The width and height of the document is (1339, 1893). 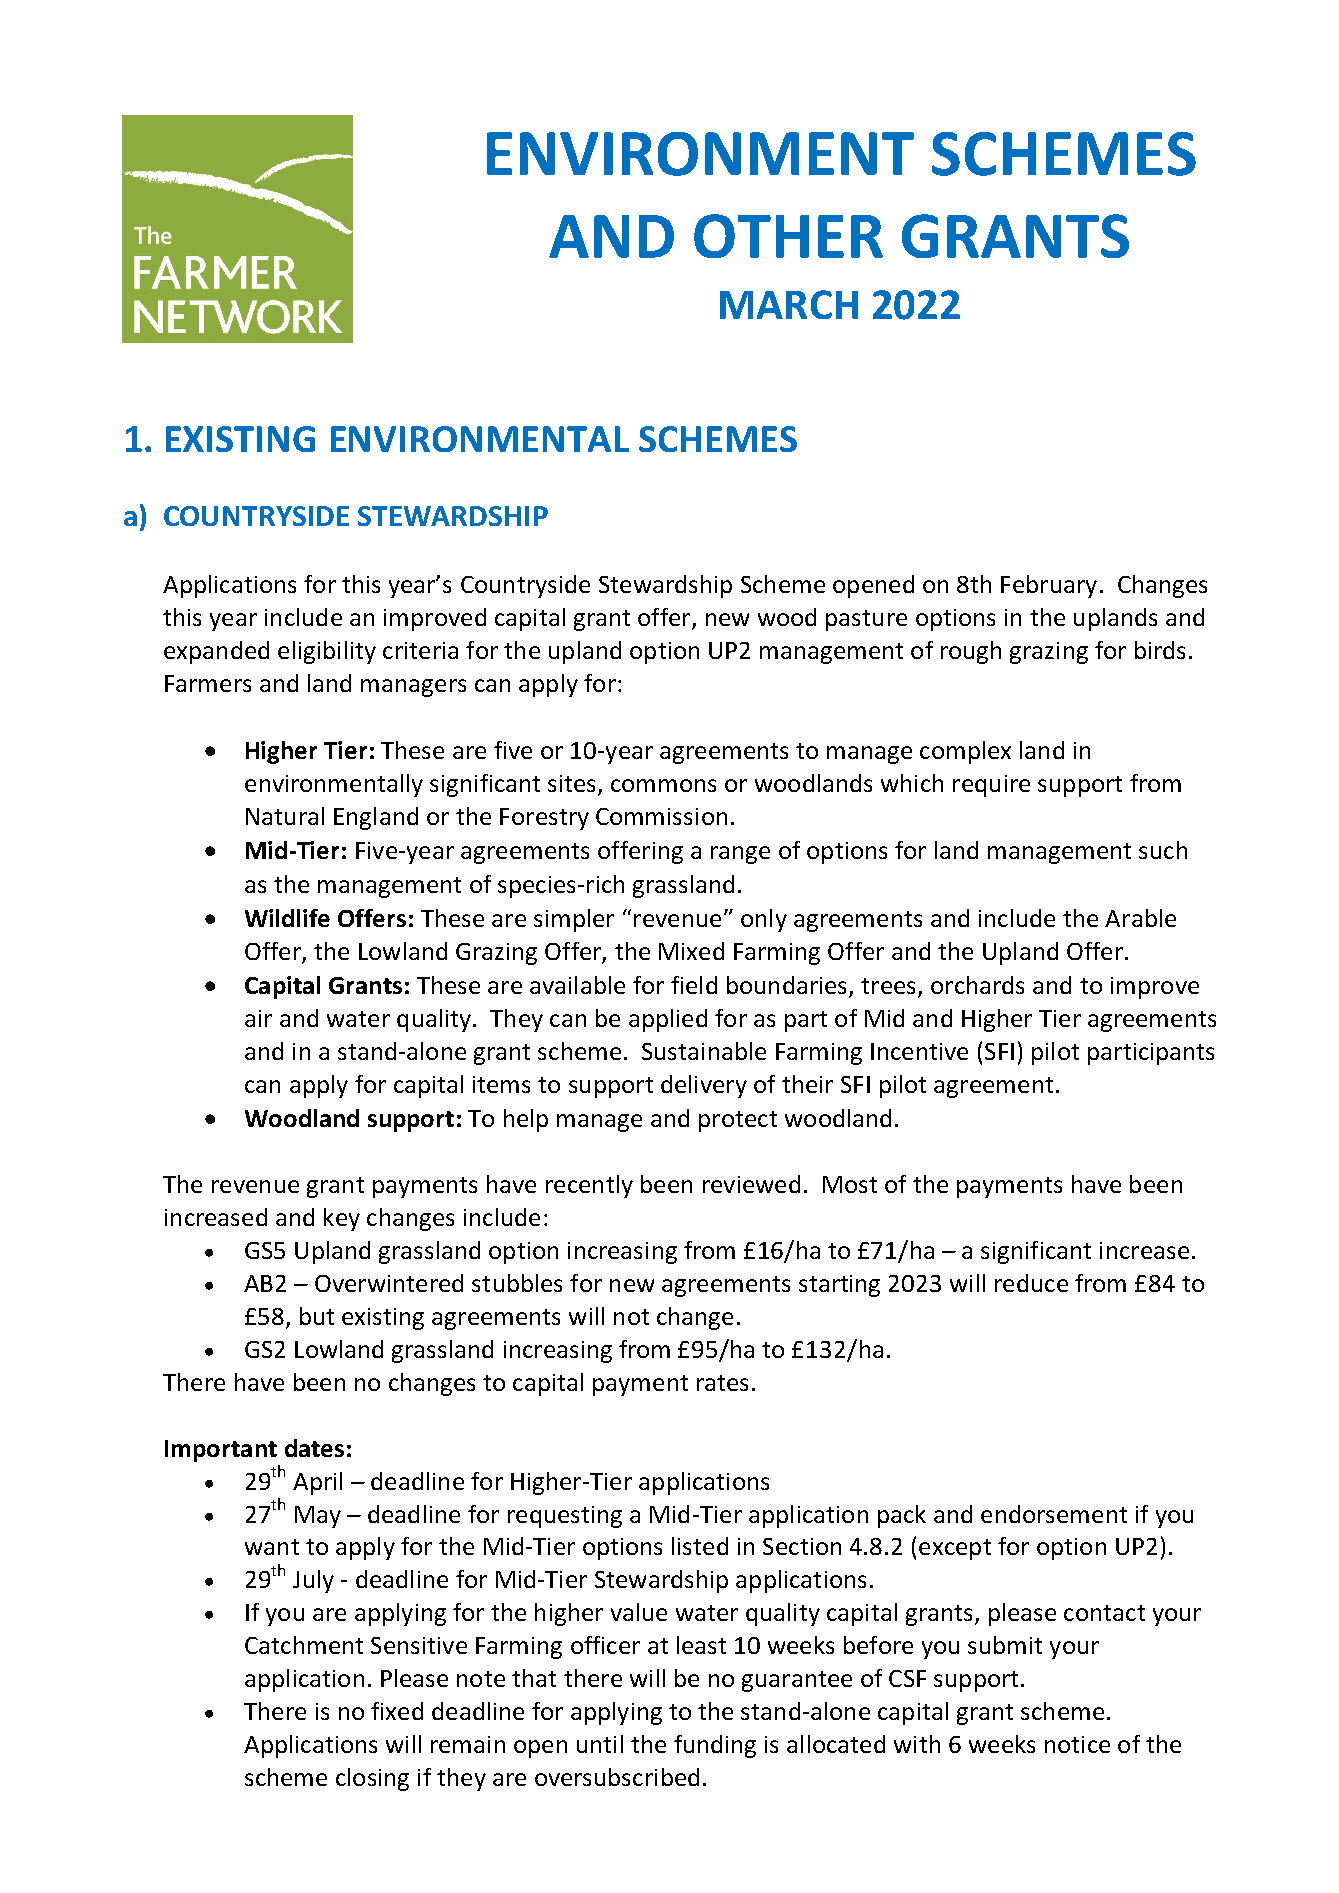 I want to click on key, so click(x=342, y=1219).
